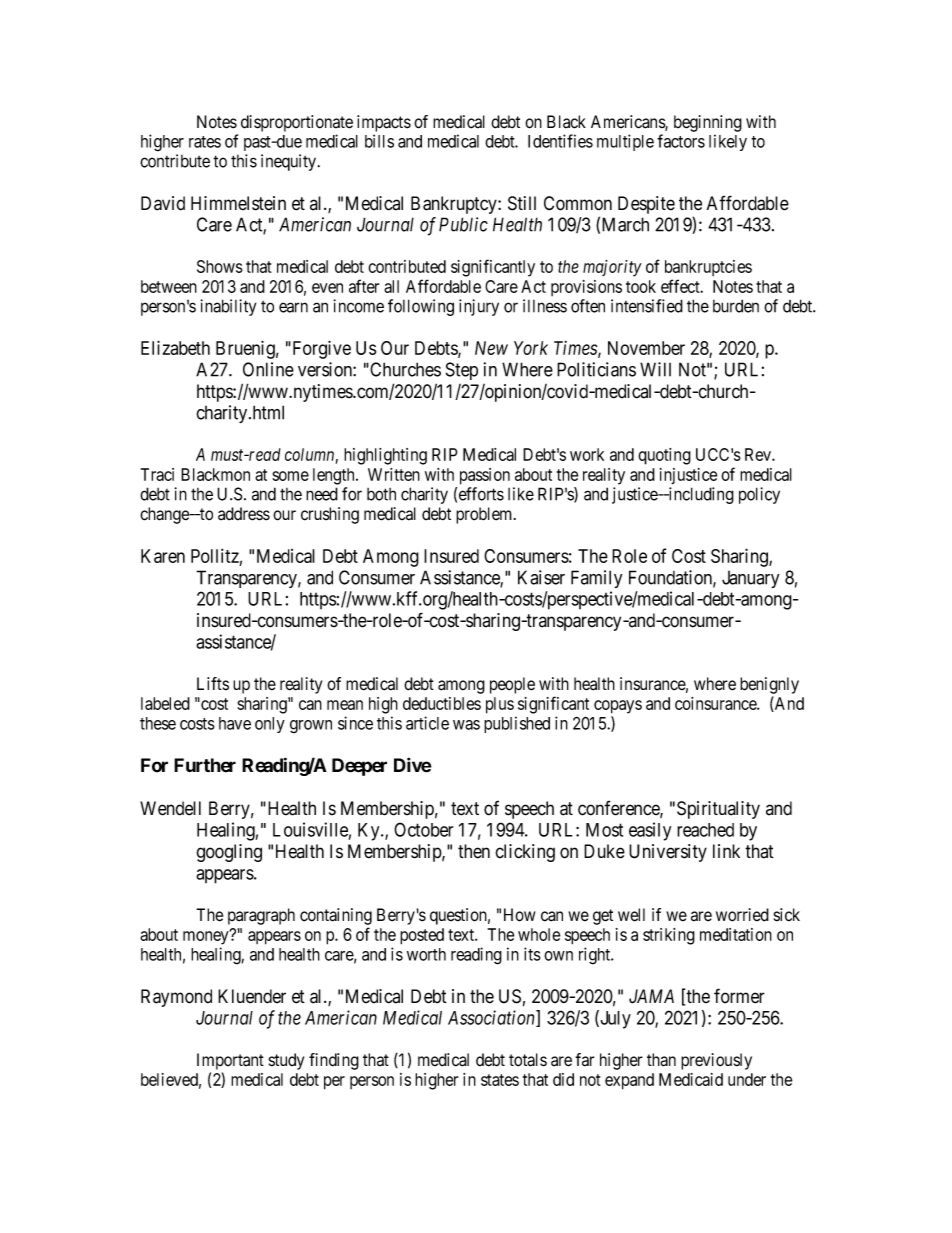 The width and height of the page is (952, 1233). What do you see at coordinates (205, 142) in the page?
I see `rates` at bounding box center [205, 142].
